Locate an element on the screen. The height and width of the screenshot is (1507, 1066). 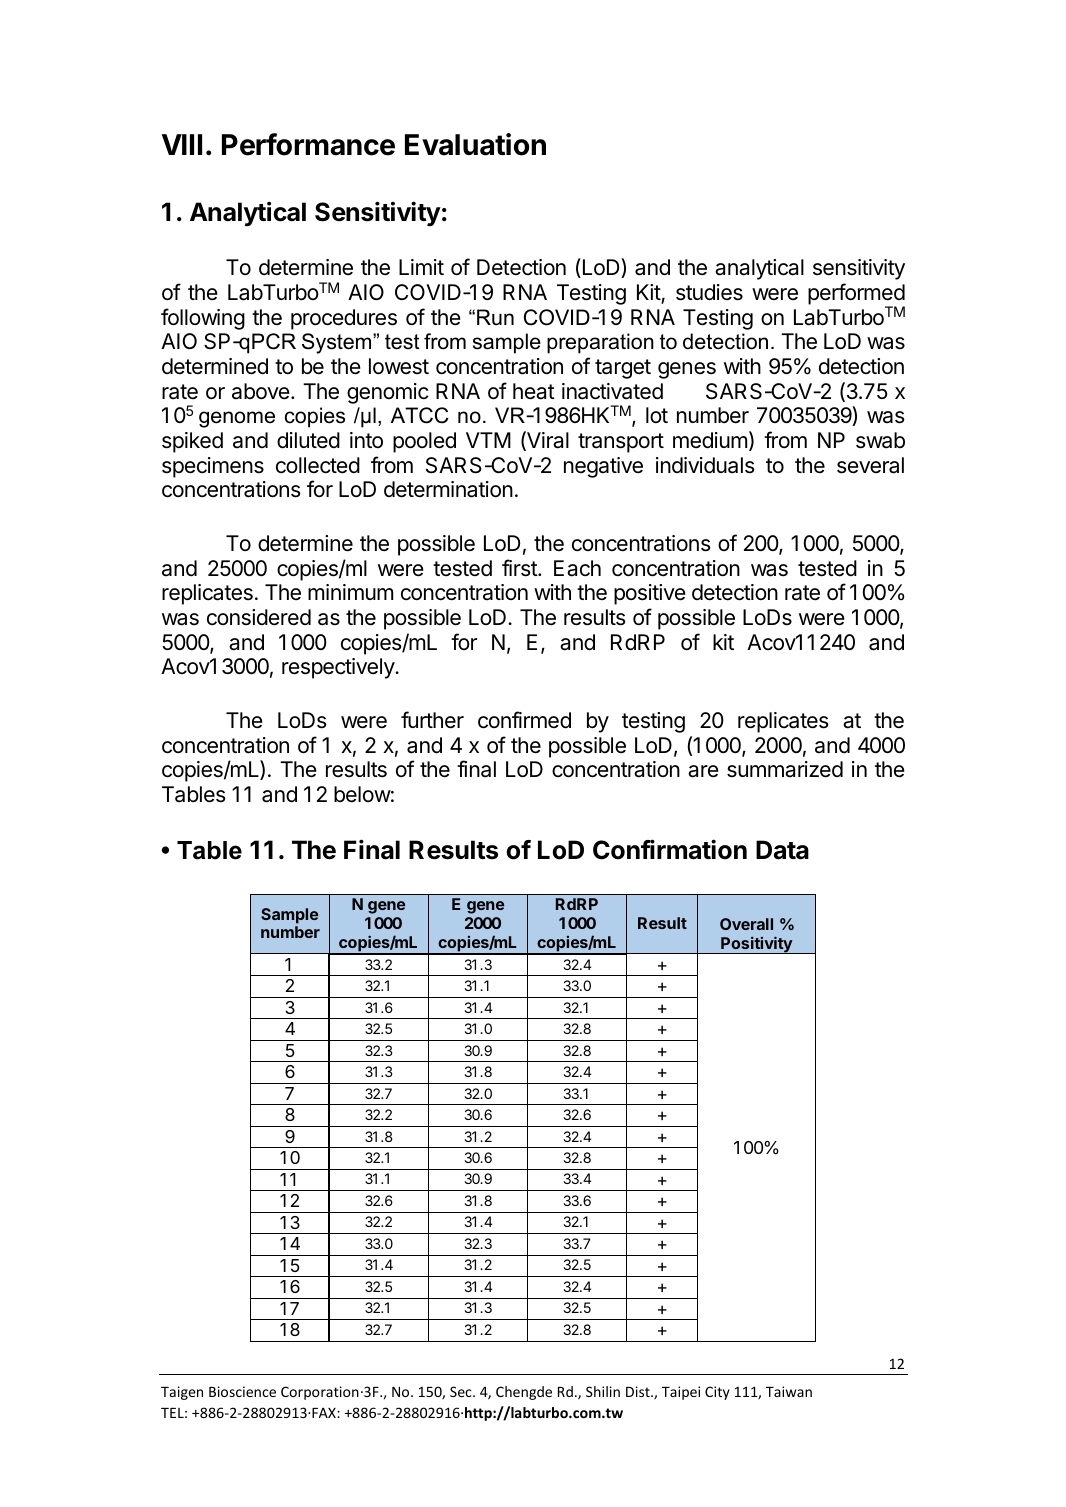
considered is located at coordinates (259, 617).
